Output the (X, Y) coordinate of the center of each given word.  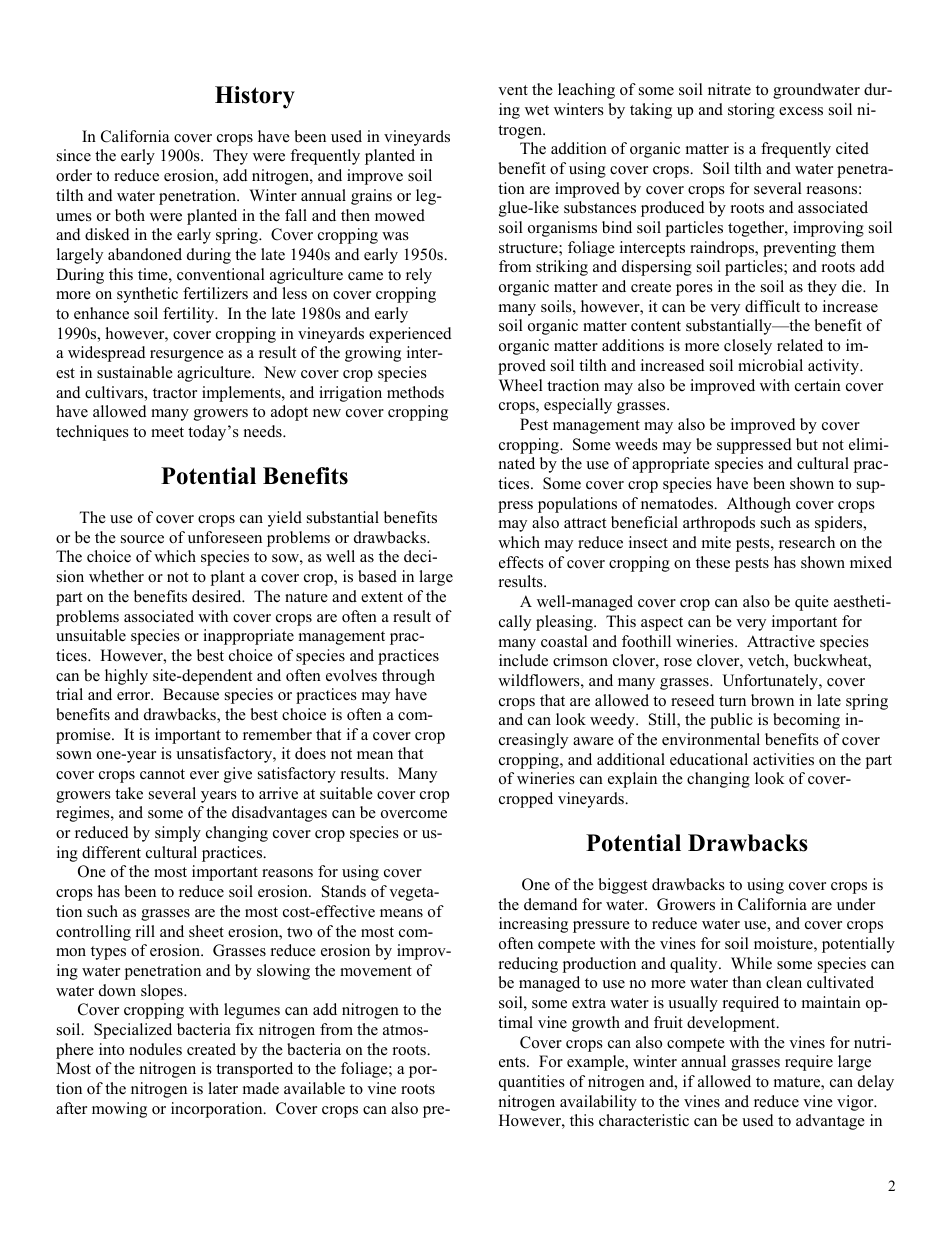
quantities (532, 1083)
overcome (414, 814)
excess (801, 111)
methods (415, 392)
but (807, 444)
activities (783, 759)
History (255, 97)
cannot (162, 774)
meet (167, 432)
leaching (586, 91)
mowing (119, 1110)
